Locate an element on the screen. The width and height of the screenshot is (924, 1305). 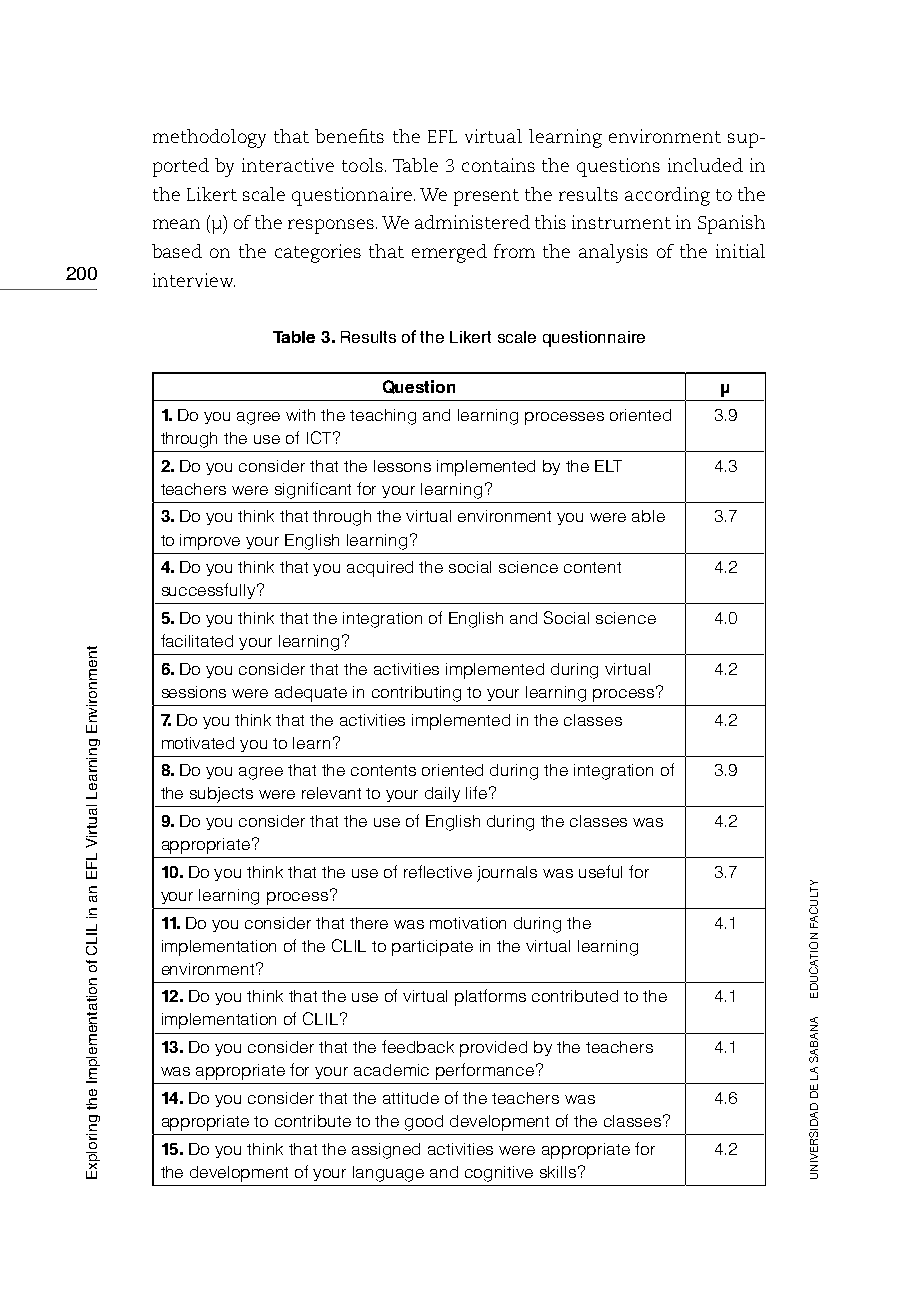
participate is located at coordinates (432, 948).
